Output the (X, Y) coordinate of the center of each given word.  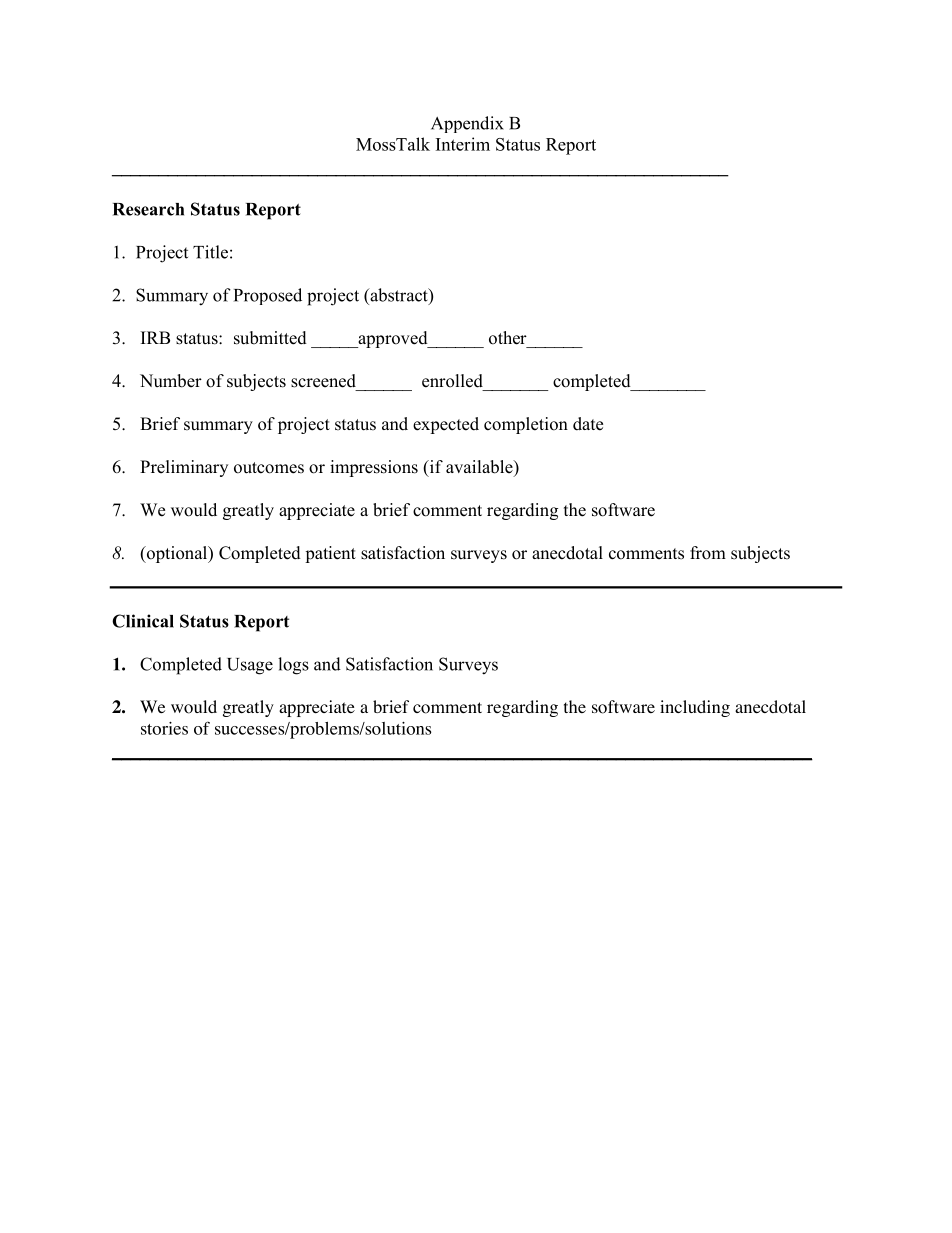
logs (293, 666)
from (708, 553)
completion (526, 425)
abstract (399, 296)
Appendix (467, 124)
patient (330, 554)
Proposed (268, 296)
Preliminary (184, 468)
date (588, 424)
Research (148, 209)
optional (177, 554)
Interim (463, 144)
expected (446, 425)
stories (164, 728)
